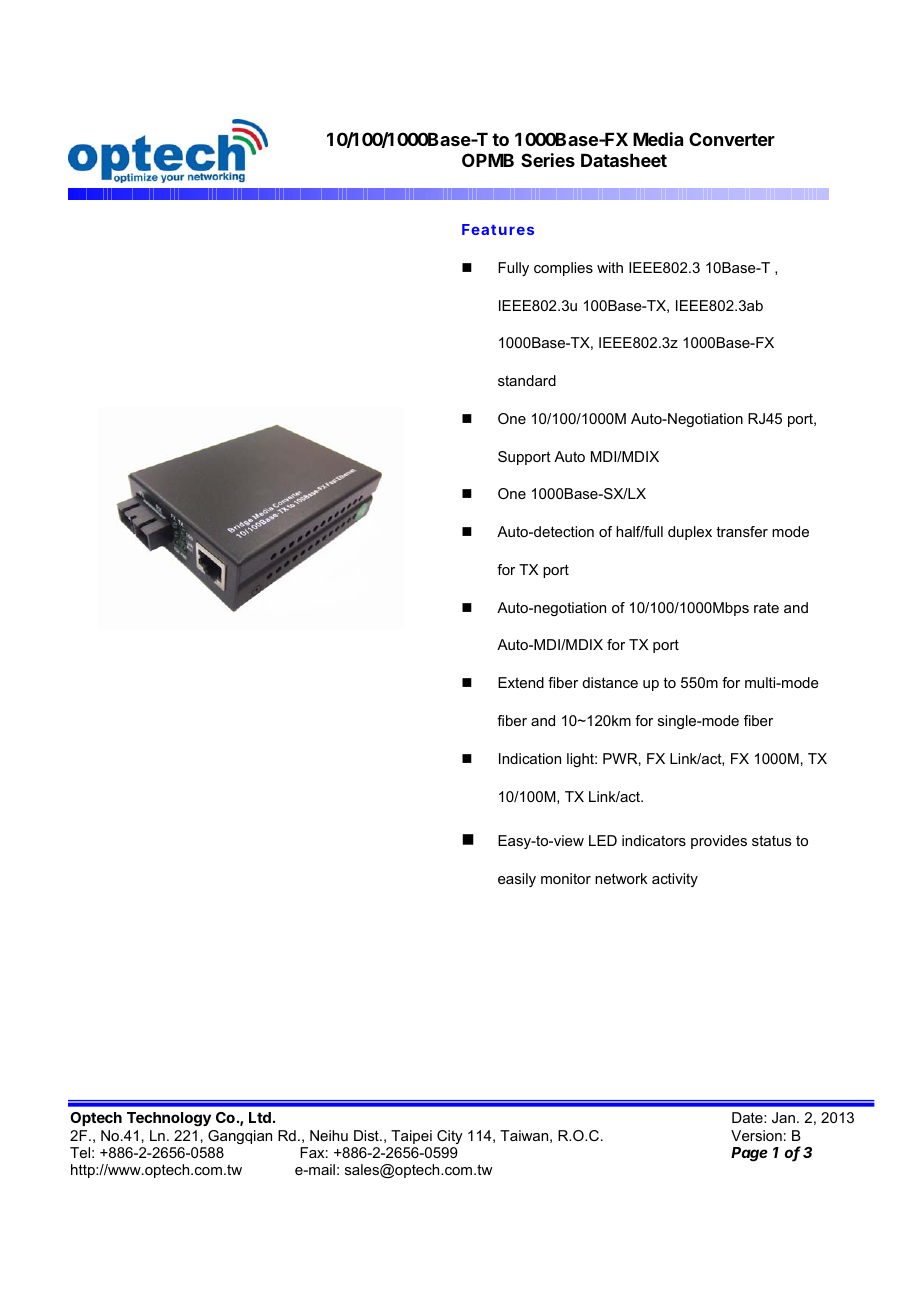 The height and width of the screenshot is (1308, 924). What do you see at coordinates (517, 880) in the screenshot?
I see `easily` at bounding box center [517, 880].
